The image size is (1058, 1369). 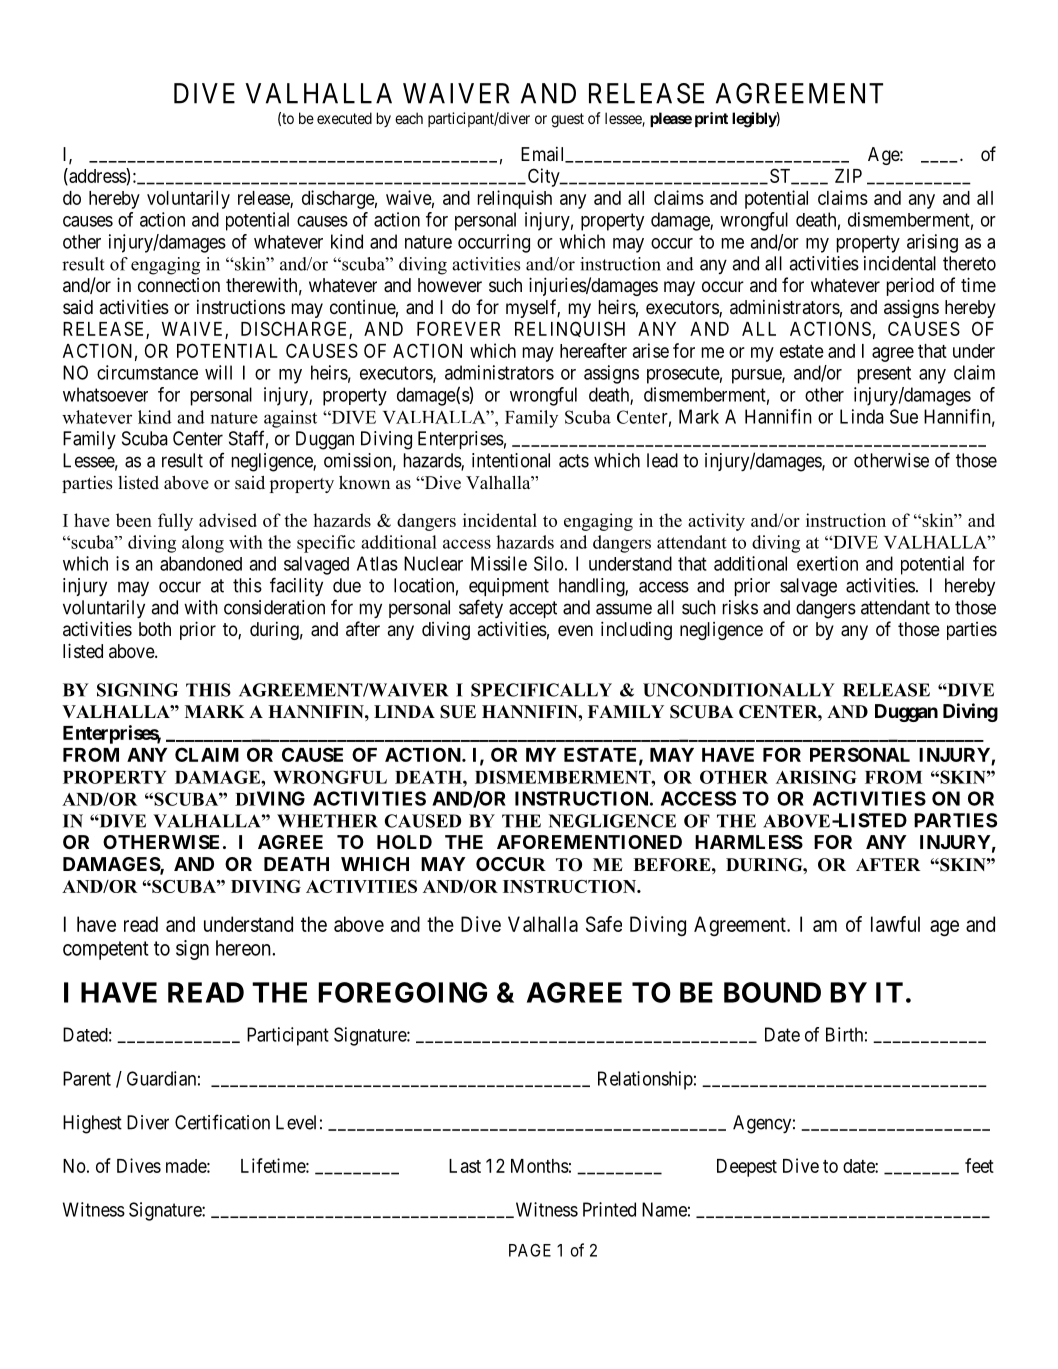 What do you see at coordinates (739, 690) in the page?
I see `UNCONDITIONALLY` at bounding box center [739, 690].
